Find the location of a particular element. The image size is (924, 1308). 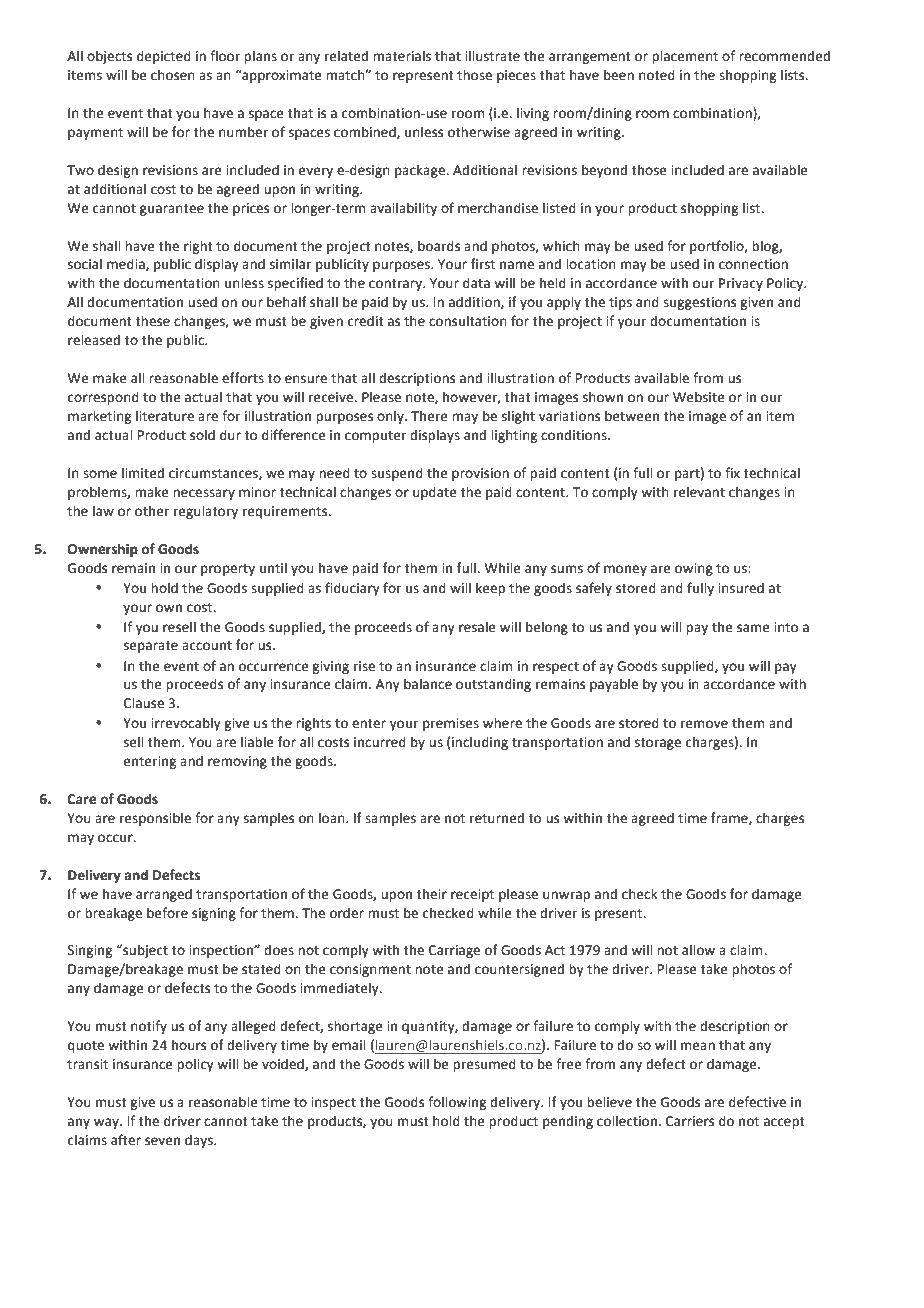

literature is located at coordinates (165, 416).
